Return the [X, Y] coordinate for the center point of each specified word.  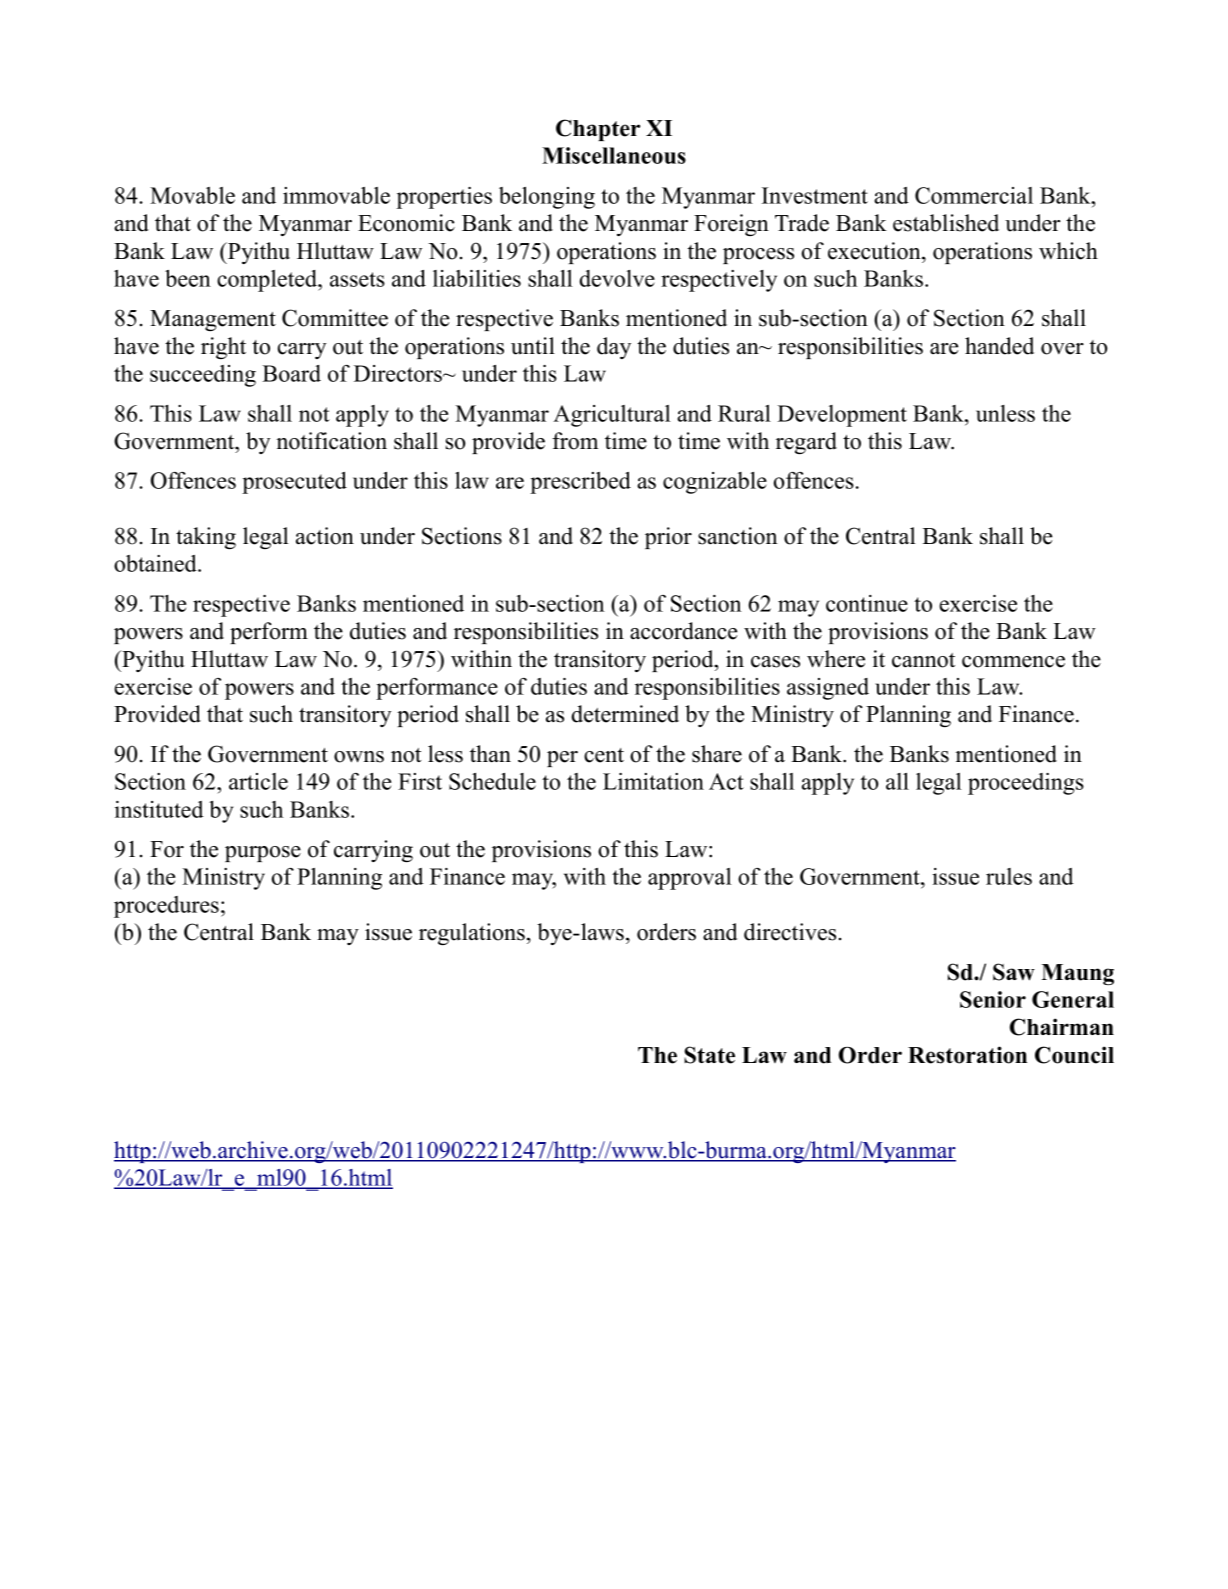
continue [867, 603]
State [709, 1055]
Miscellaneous [614, 155]
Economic [406, 223]
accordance [683, 631]
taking [206, 538]
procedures [166, 907]
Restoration [967, 1055]
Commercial [974, 195]
